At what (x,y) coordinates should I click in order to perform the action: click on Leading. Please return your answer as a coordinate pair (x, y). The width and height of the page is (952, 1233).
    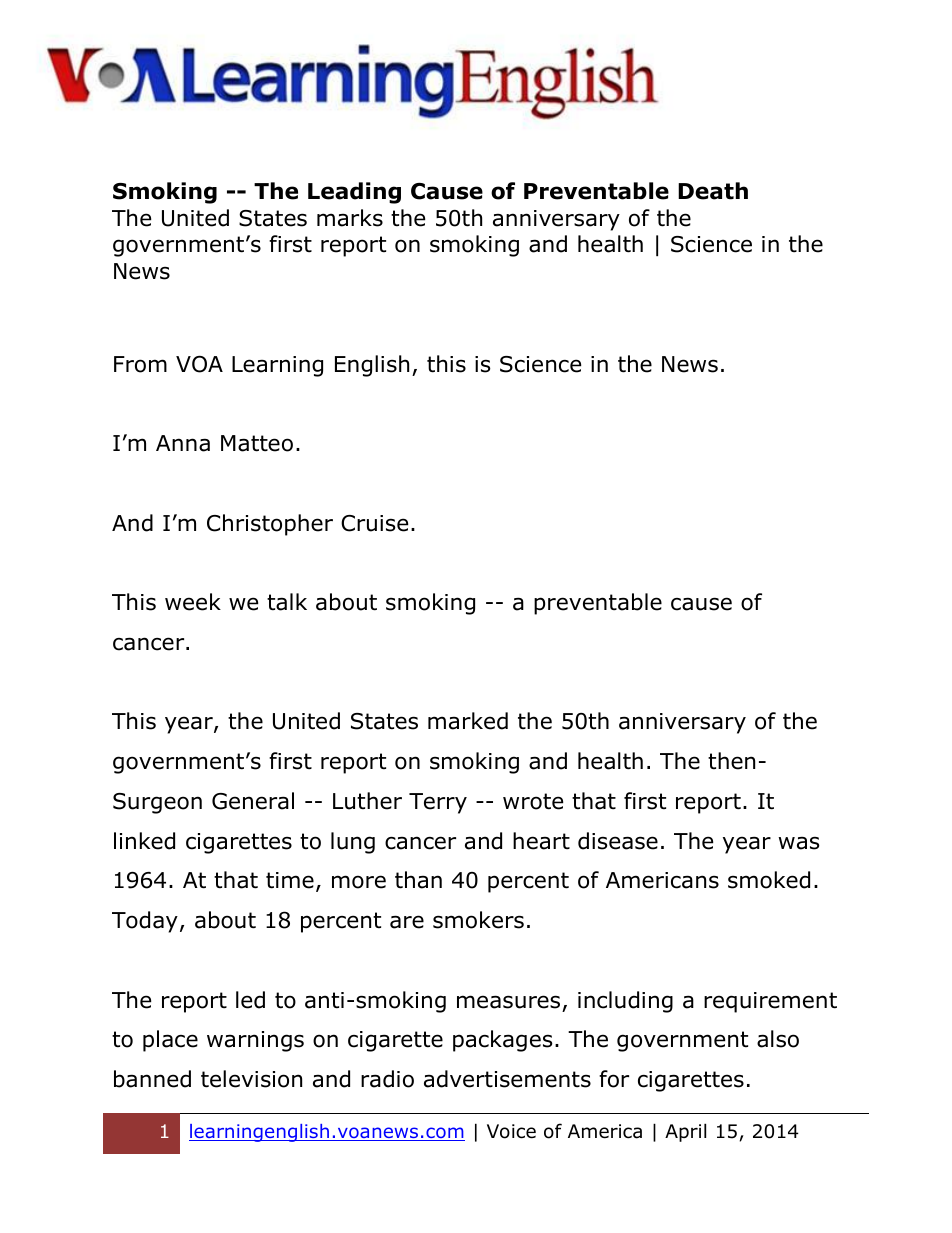
    Looking at the image, I should click on (354, 193).
